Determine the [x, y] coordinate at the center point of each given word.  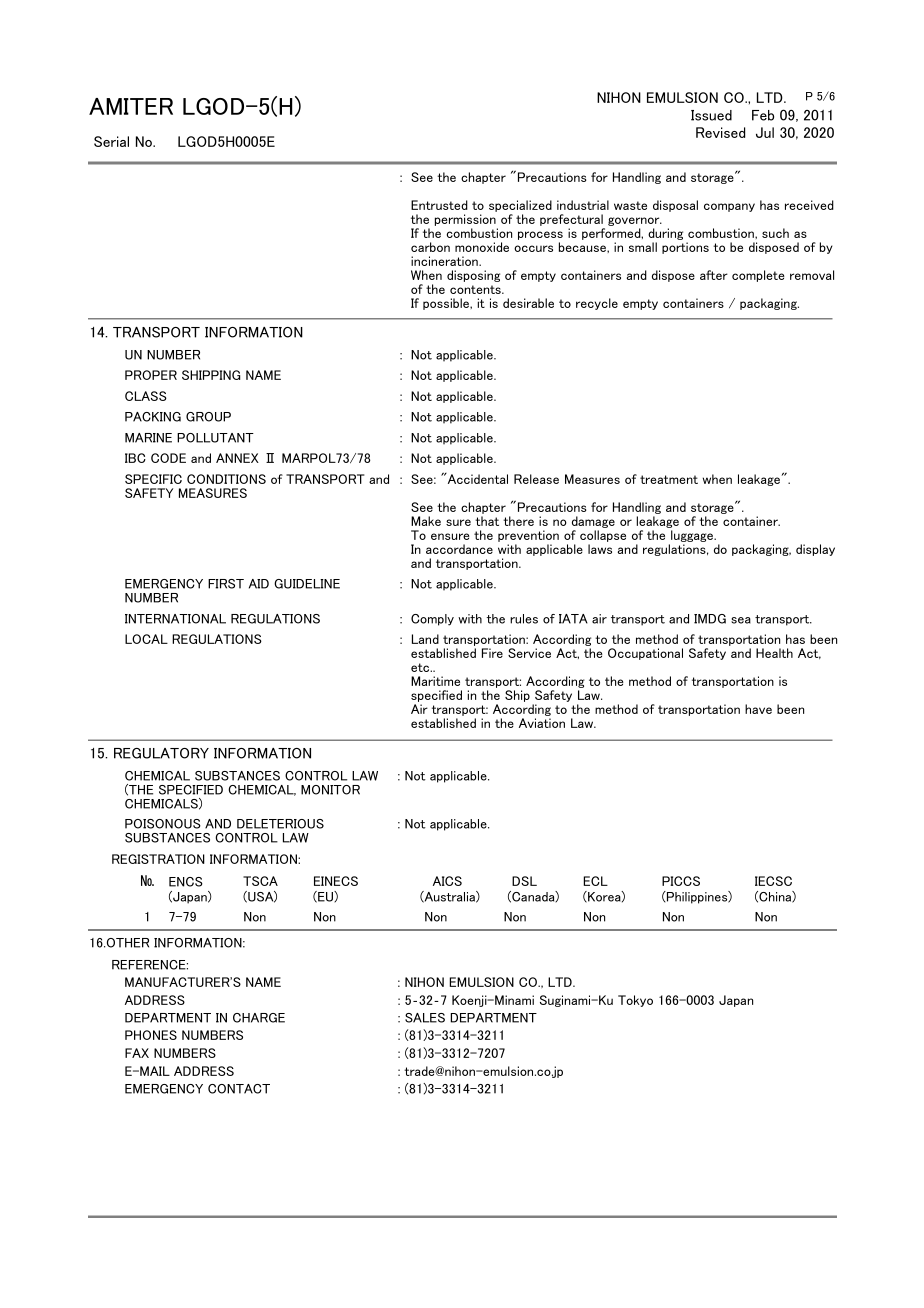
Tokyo [635, 1001]
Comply [432, 620]
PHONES [151, 1035]
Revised [720, 132]
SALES [425, 1018]
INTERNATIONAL [175, 619]
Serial [111, 141]
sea [741, 620]
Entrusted [439, 205]
